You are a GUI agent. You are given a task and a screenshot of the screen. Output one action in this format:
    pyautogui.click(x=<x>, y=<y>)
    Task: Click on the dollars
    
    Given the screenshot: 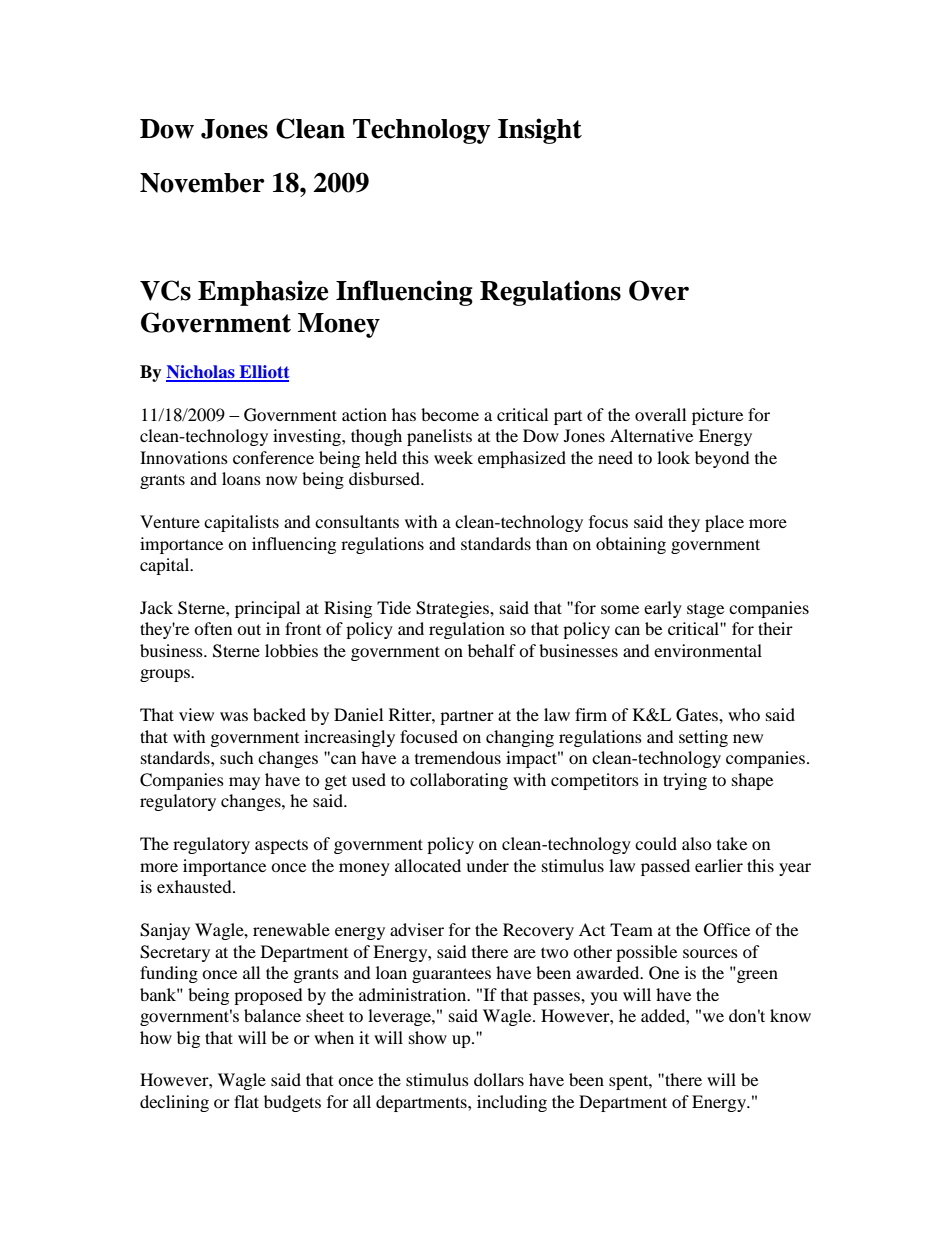 What is the action you would take?
    pyautogui.click(x=499, y=1079)
